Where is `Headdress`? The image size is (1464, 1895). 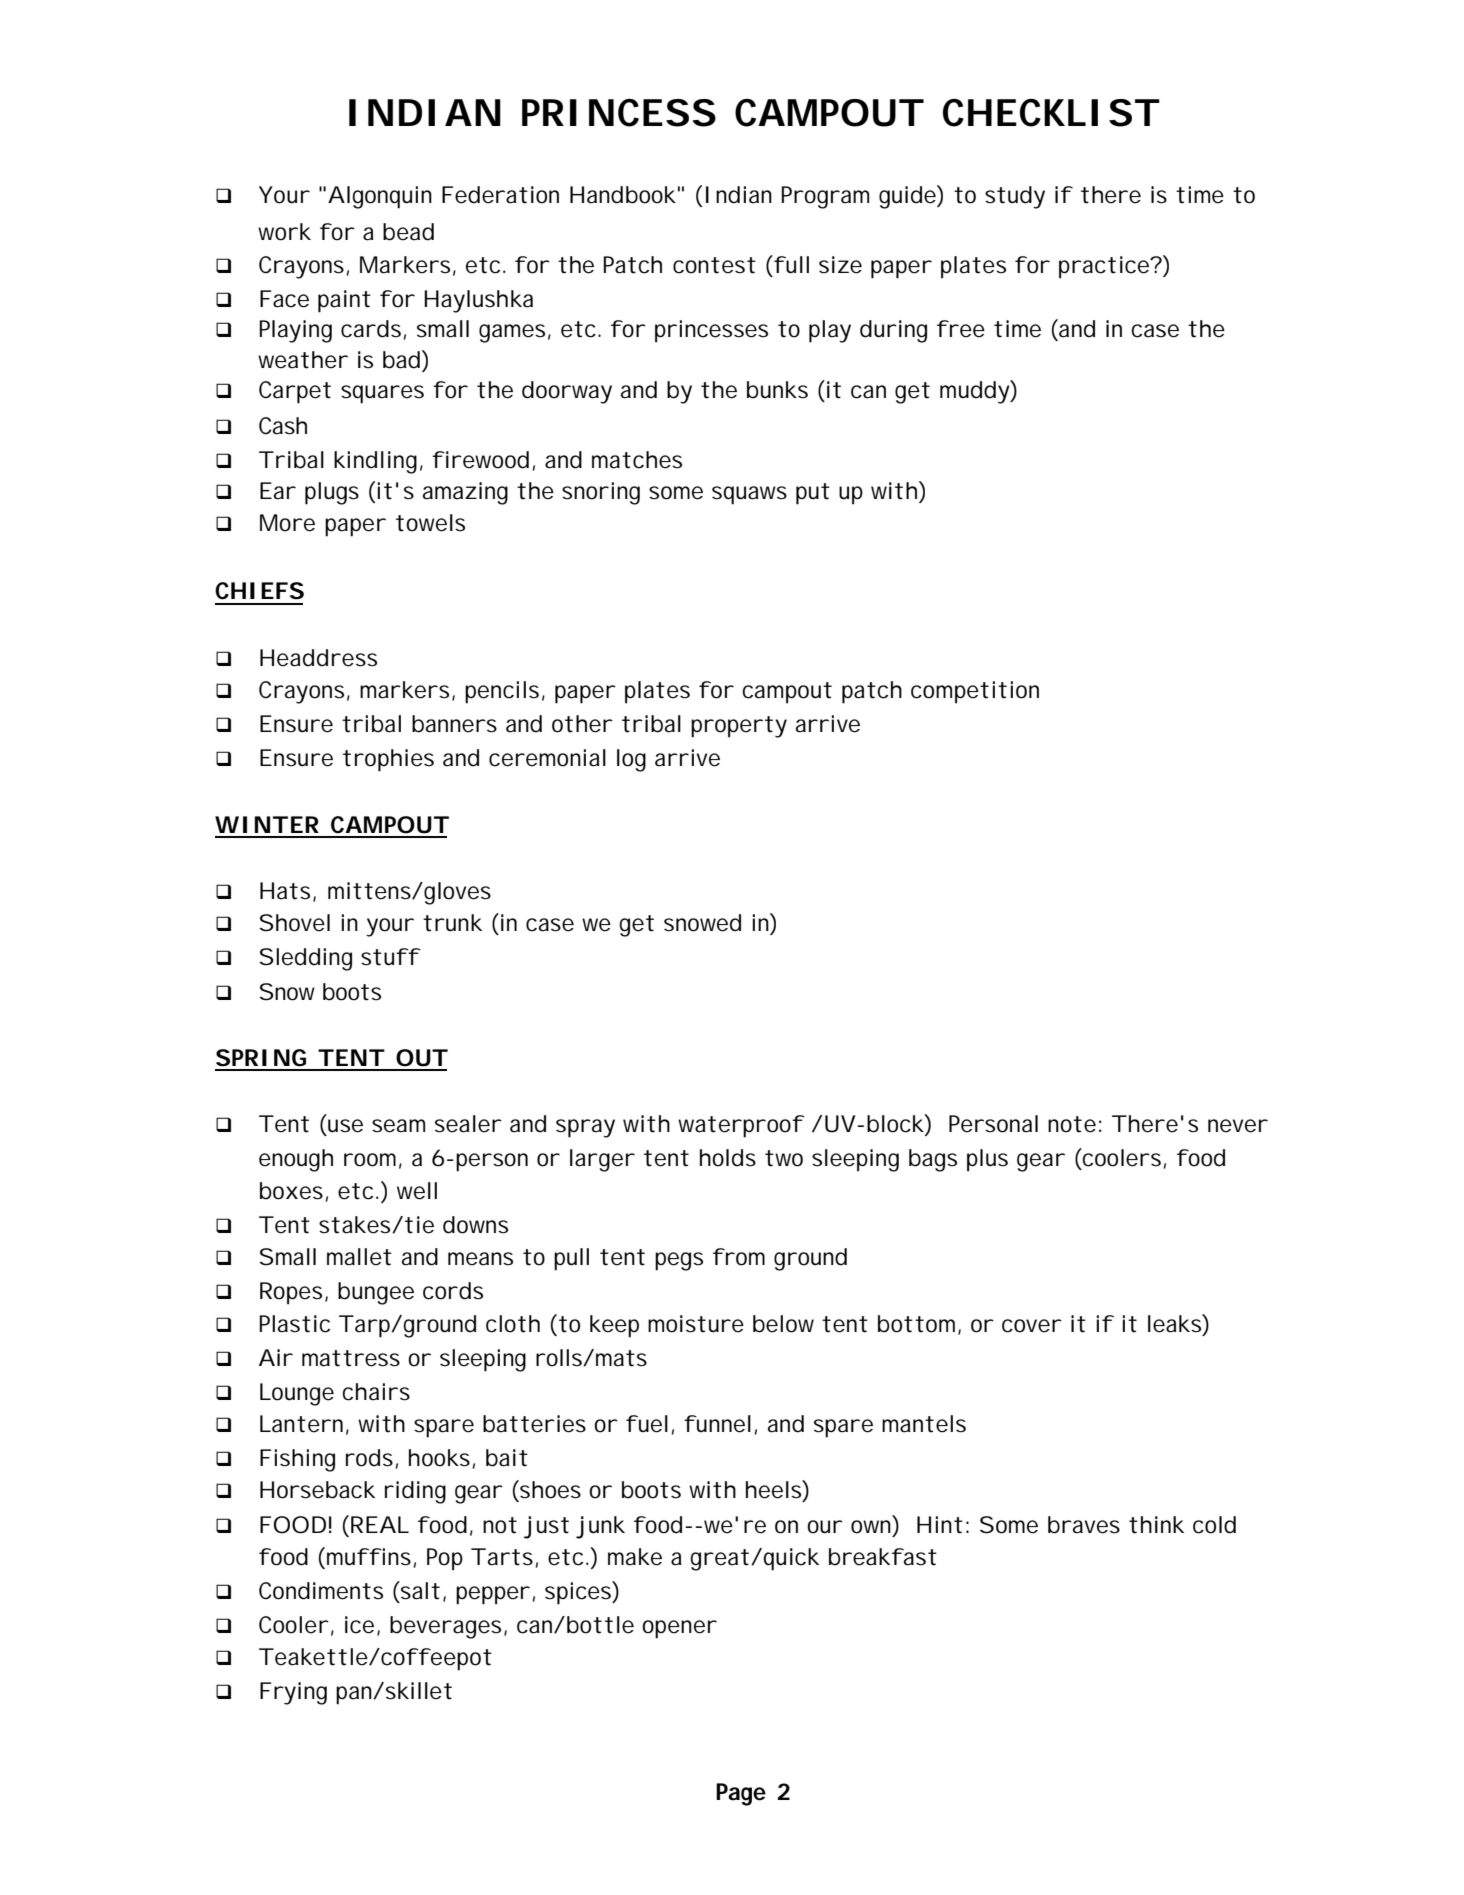 Headdress is located at coordinates (318, 658).
